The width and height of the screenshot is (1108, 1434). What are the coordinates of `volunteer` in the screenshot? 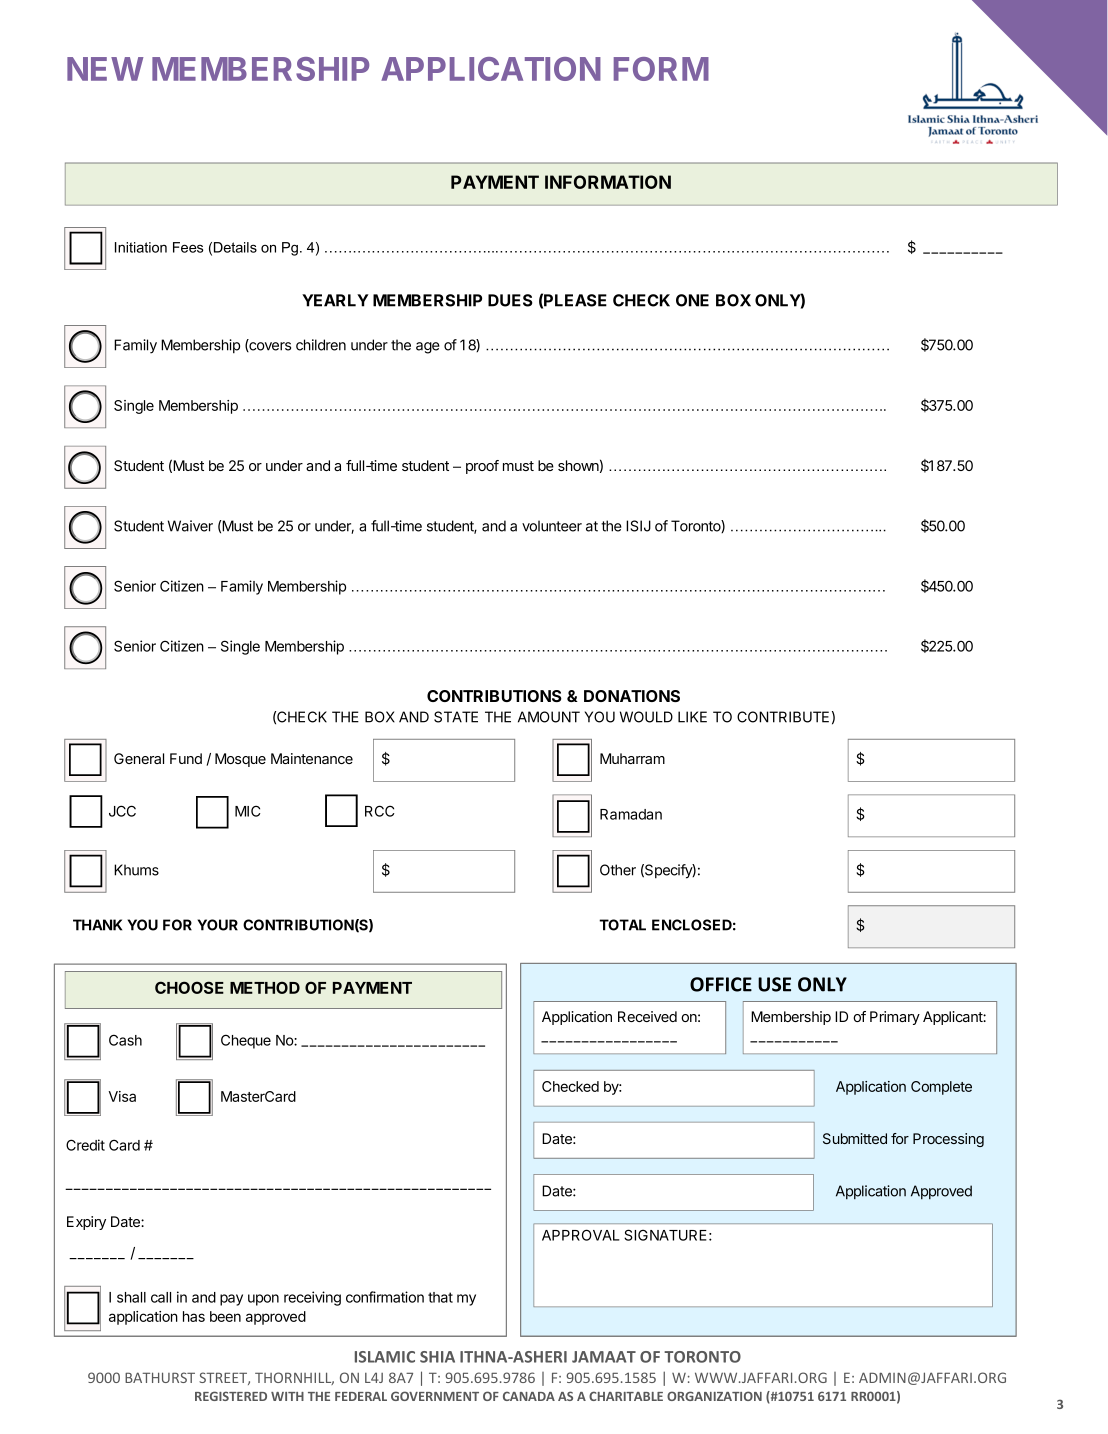 It's located at (552, 526).
